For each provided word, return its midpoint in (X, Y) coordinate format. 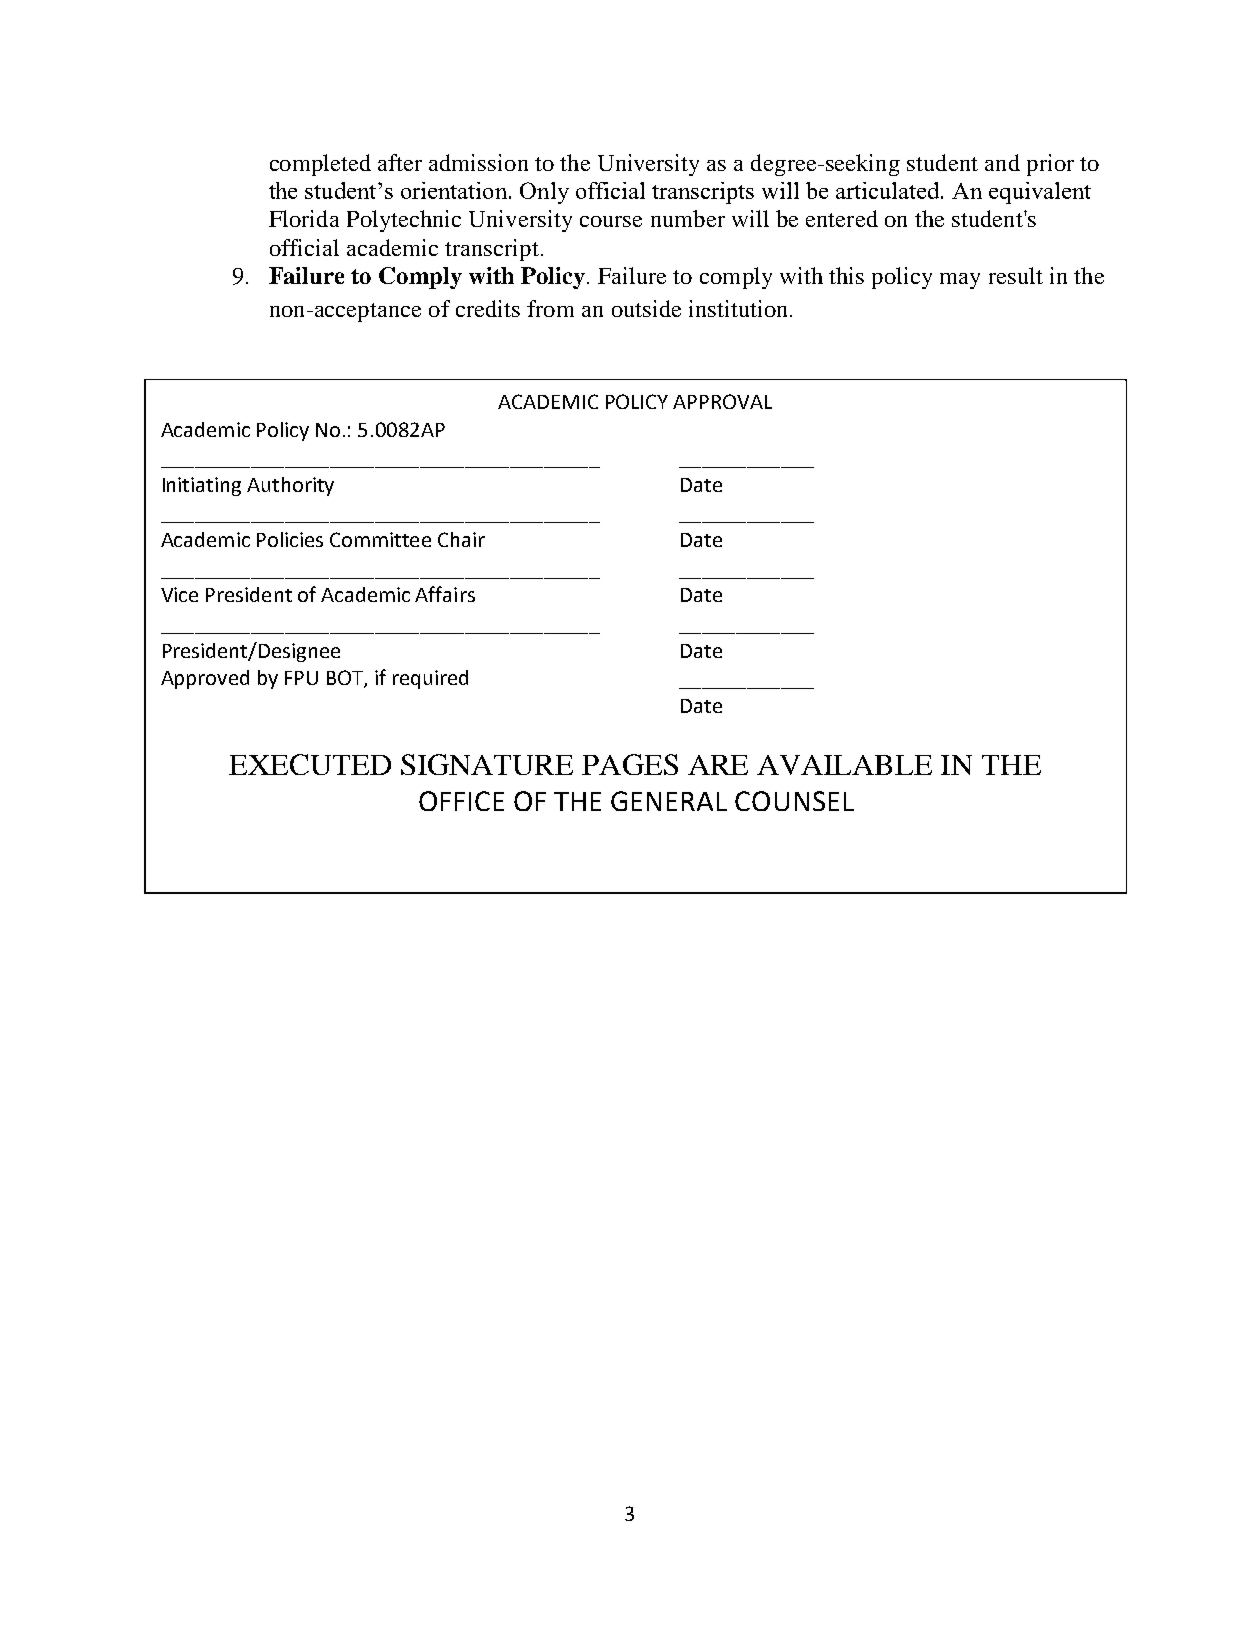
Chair (461, 539)
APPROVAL (722, 401)
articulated (889, 190)
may (960, 281)
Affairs (445, 594)
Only (544, 193)
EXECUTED (310, 764)
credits (488, 308)
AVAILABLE (844, 765)
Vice (179, 594)
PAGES (630, 764)
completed (320, 165)
